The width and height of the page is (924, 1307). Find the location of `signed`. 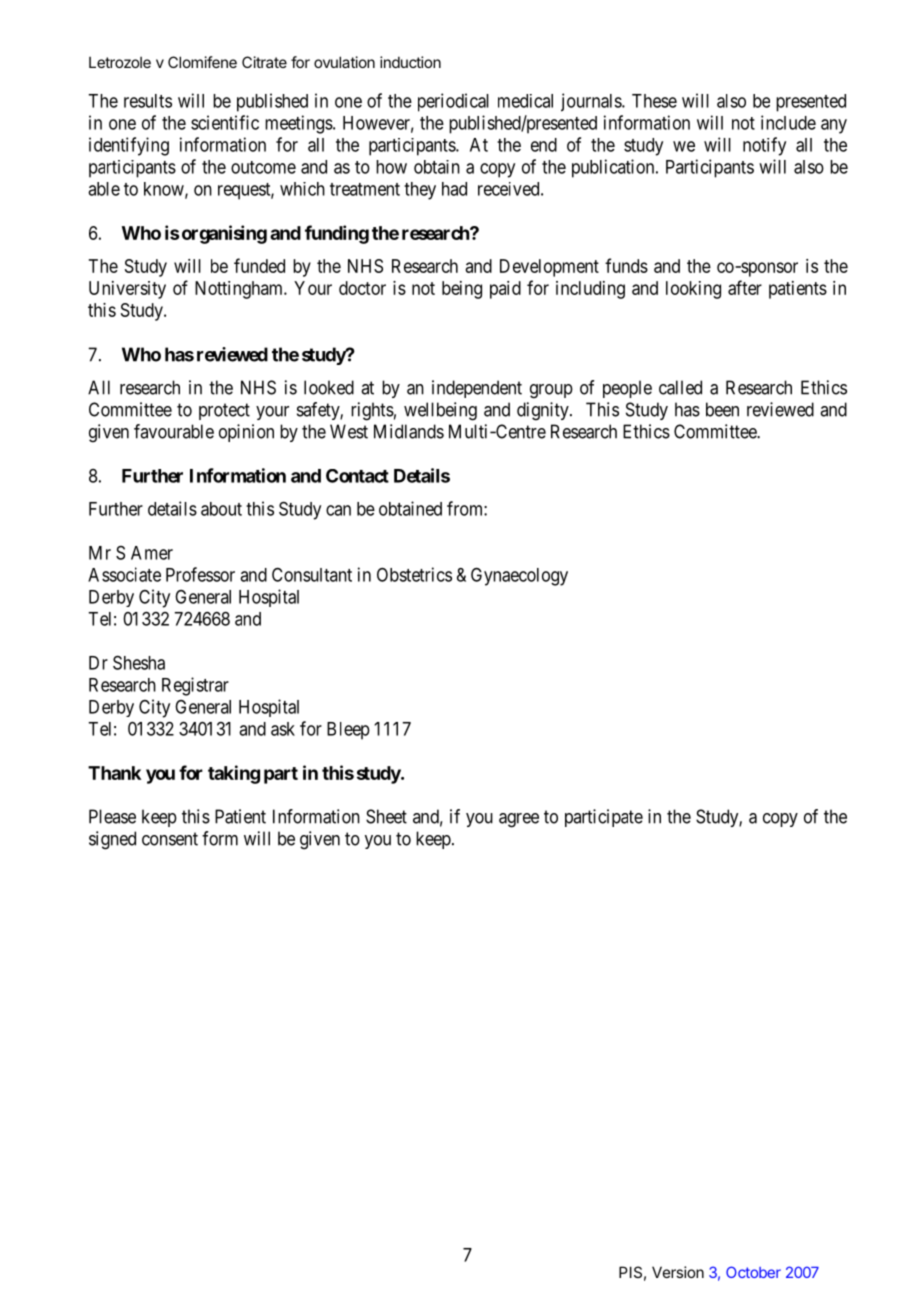

signed is located at coordinates (112, 840).
